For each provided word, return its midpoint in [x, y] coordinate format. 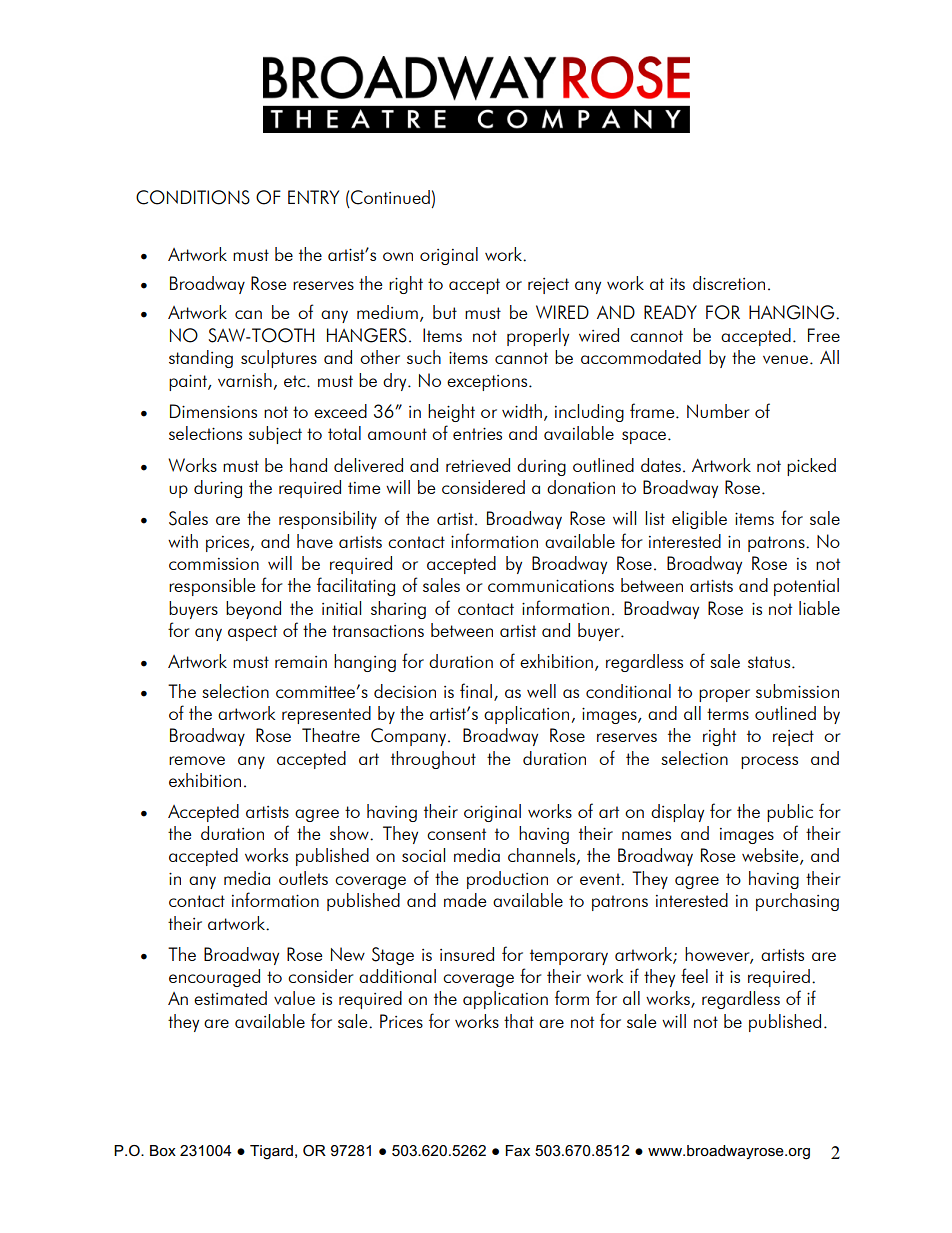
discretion [729, 283]
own [398, 256]
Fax [517, 1150]
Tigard [271, 1152]
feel [694, 975]
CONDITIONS [193, 197]
